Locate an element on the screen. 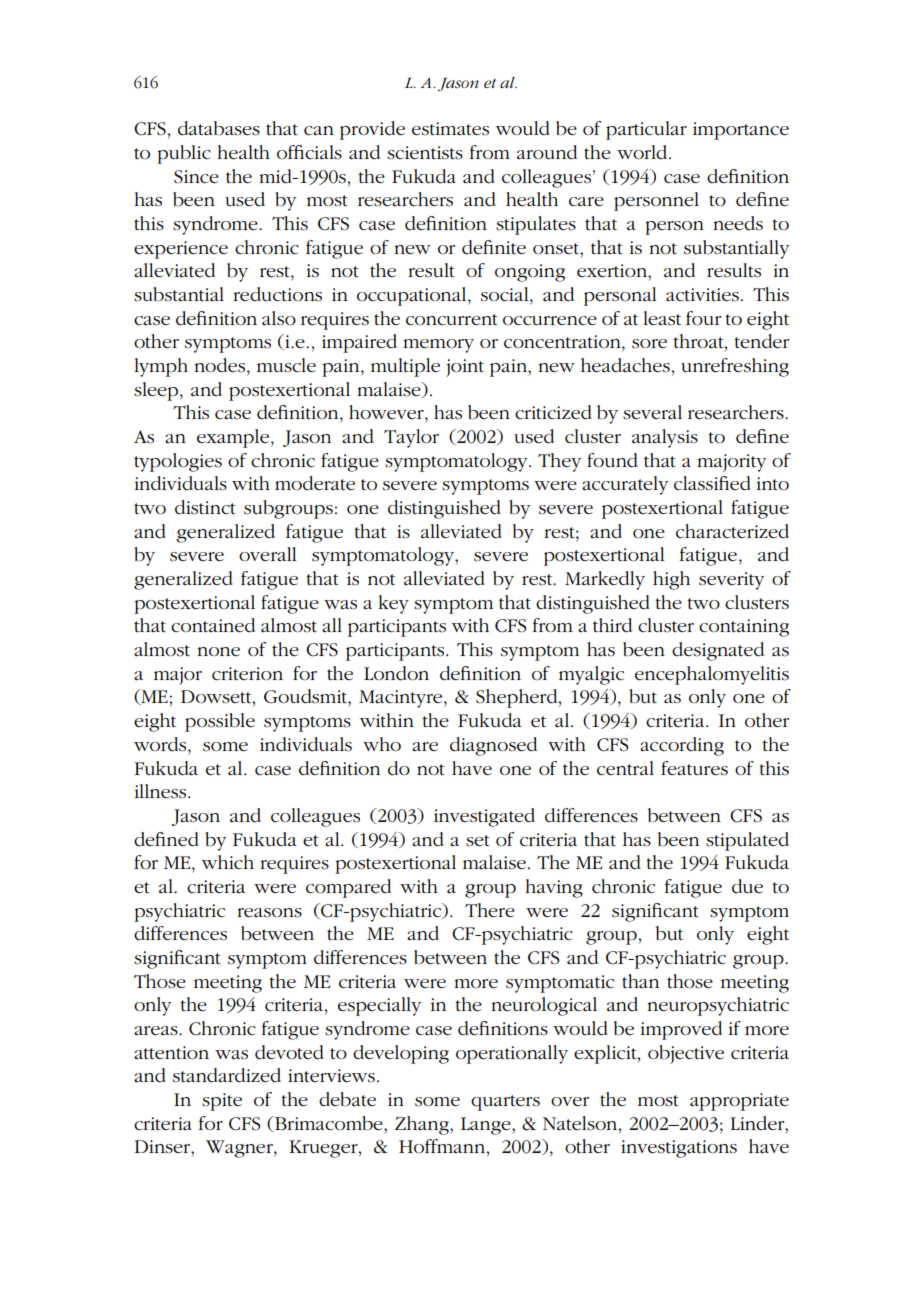  importance is located at coordinates (741, 131).
